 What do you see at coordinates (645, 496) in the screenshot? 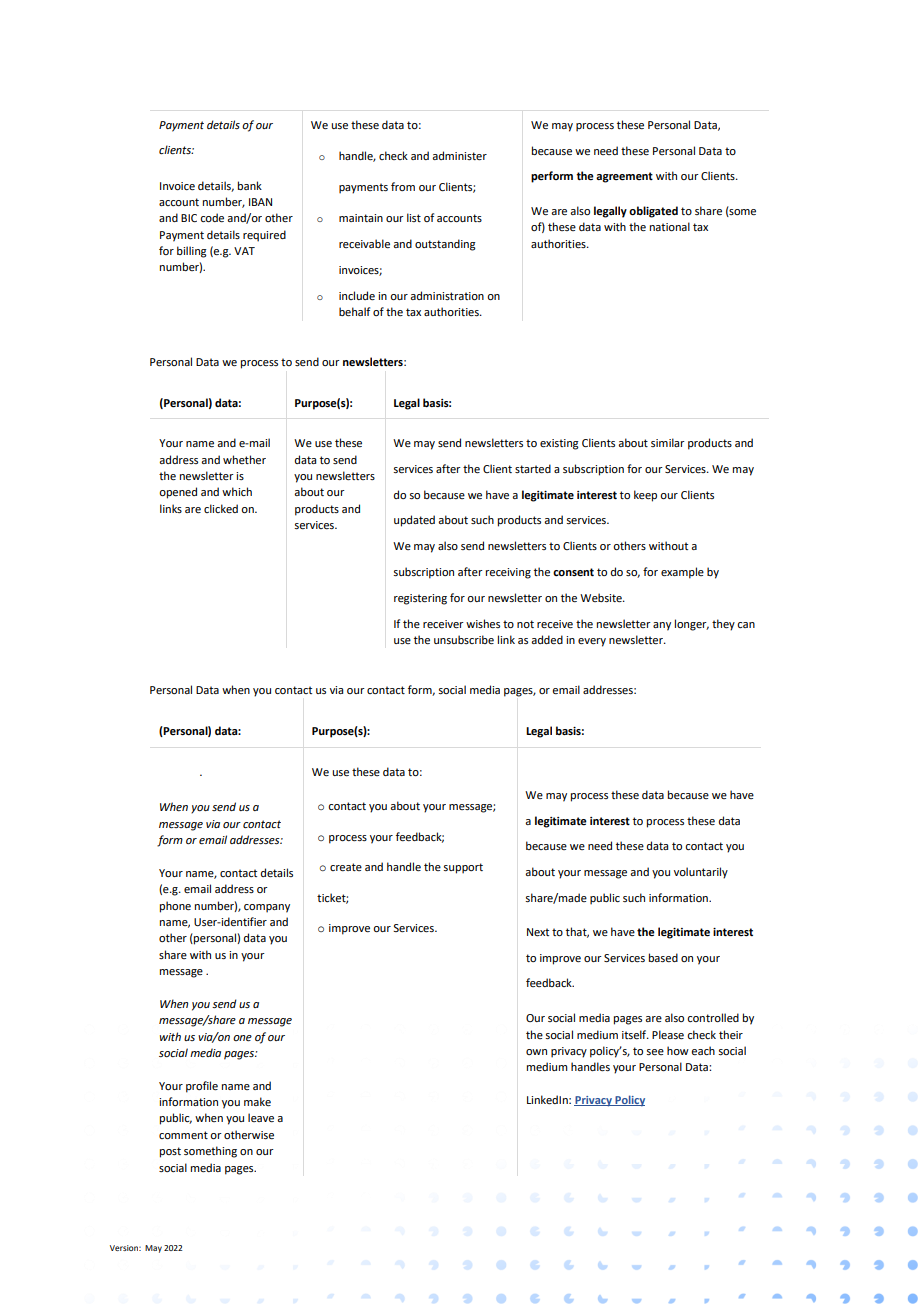
I see `keep` at bounding box center [645, 496].
